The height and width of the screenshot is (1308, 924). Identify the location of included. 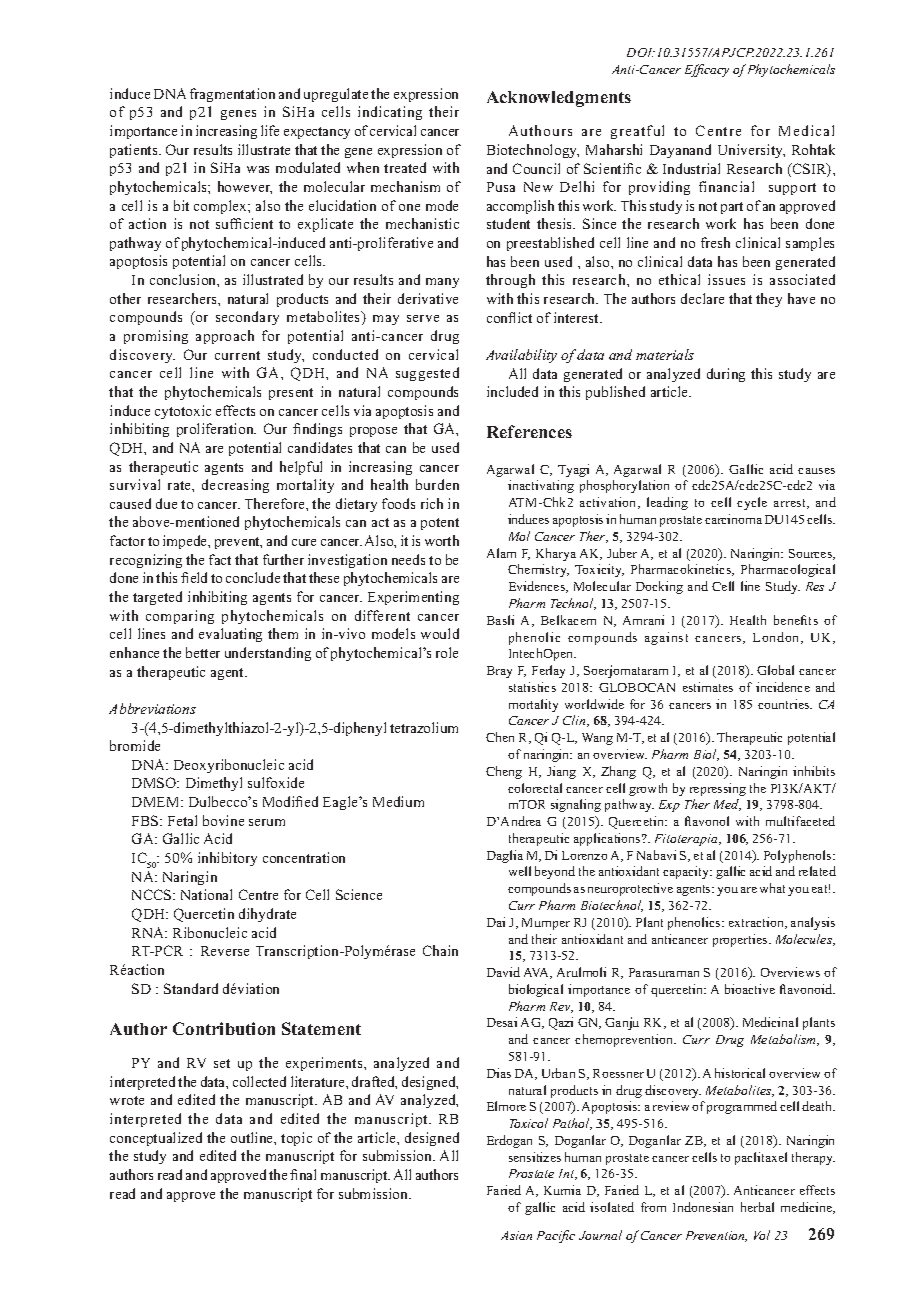
(512, 391).
